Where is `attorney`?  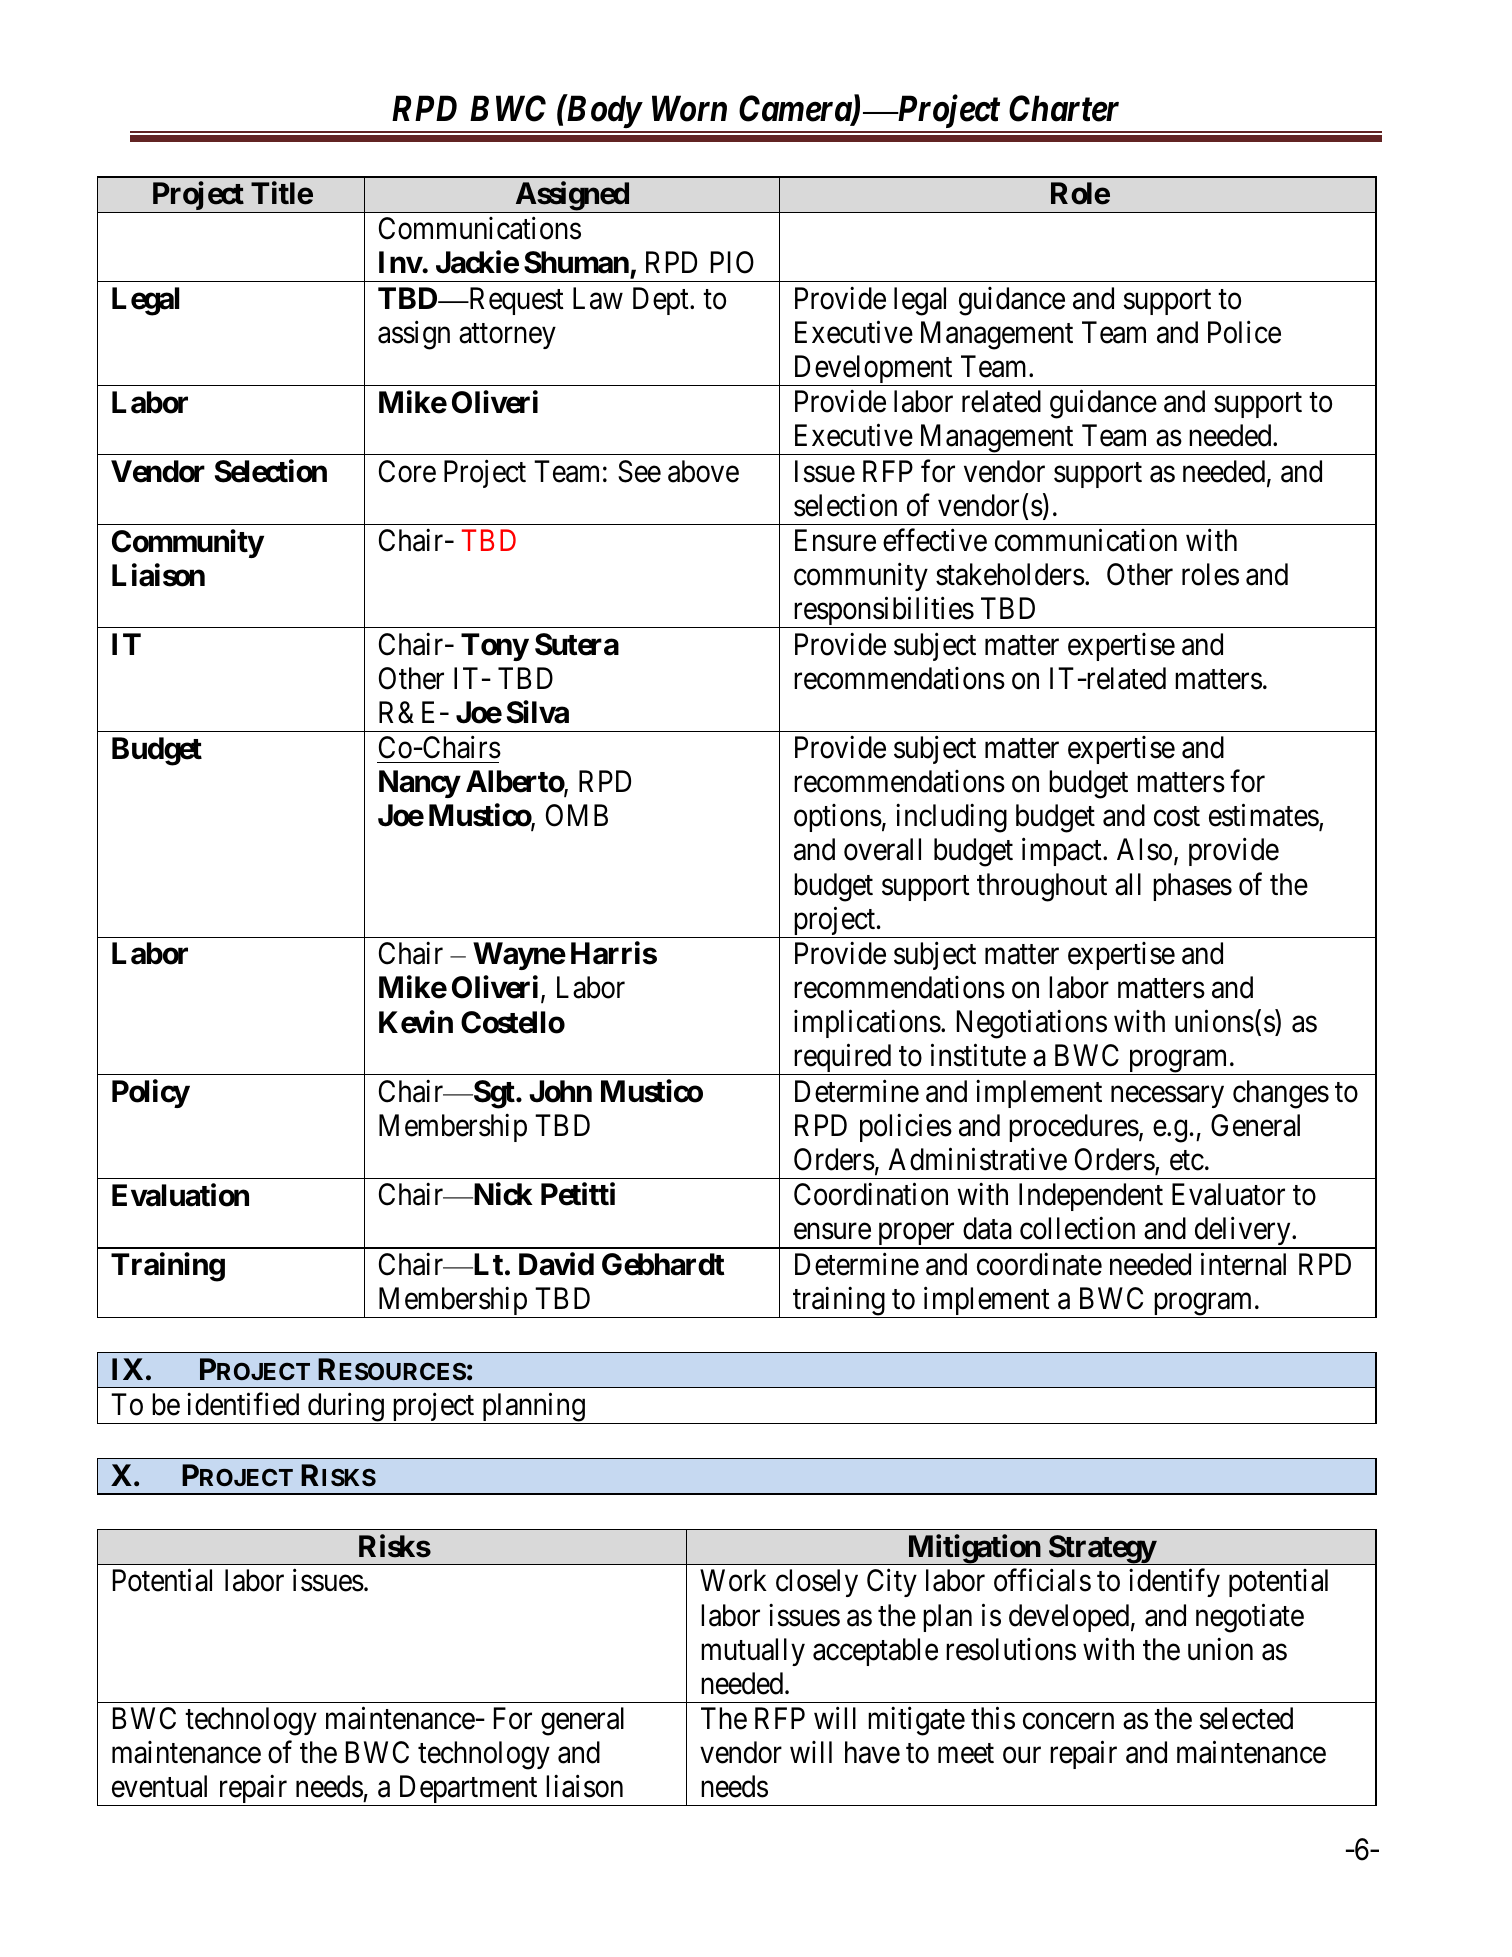 attorney is located at coordinates (507, 336).
